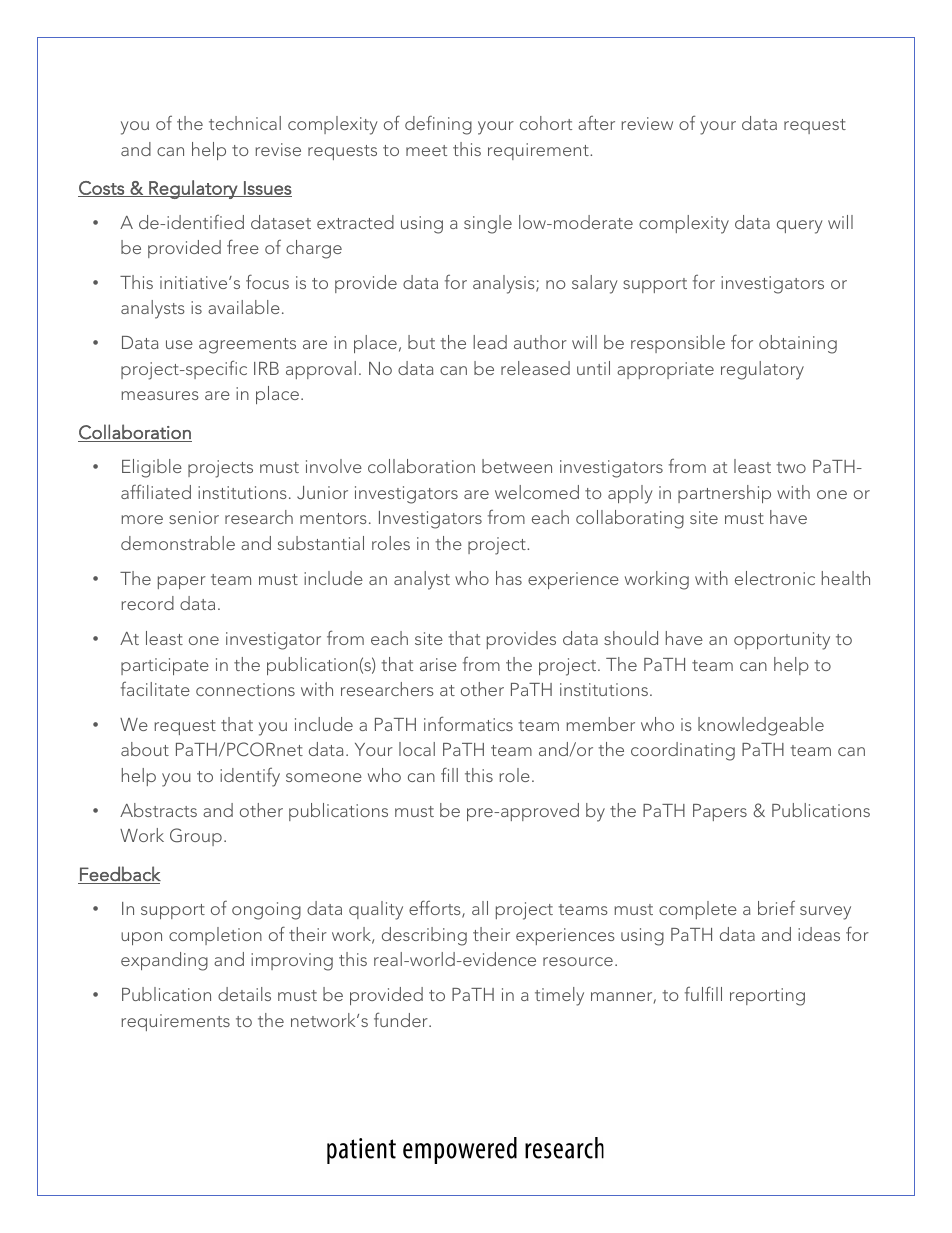  Describe the element at coordinates (426, 150) in the document. I see `meet` at that location.
